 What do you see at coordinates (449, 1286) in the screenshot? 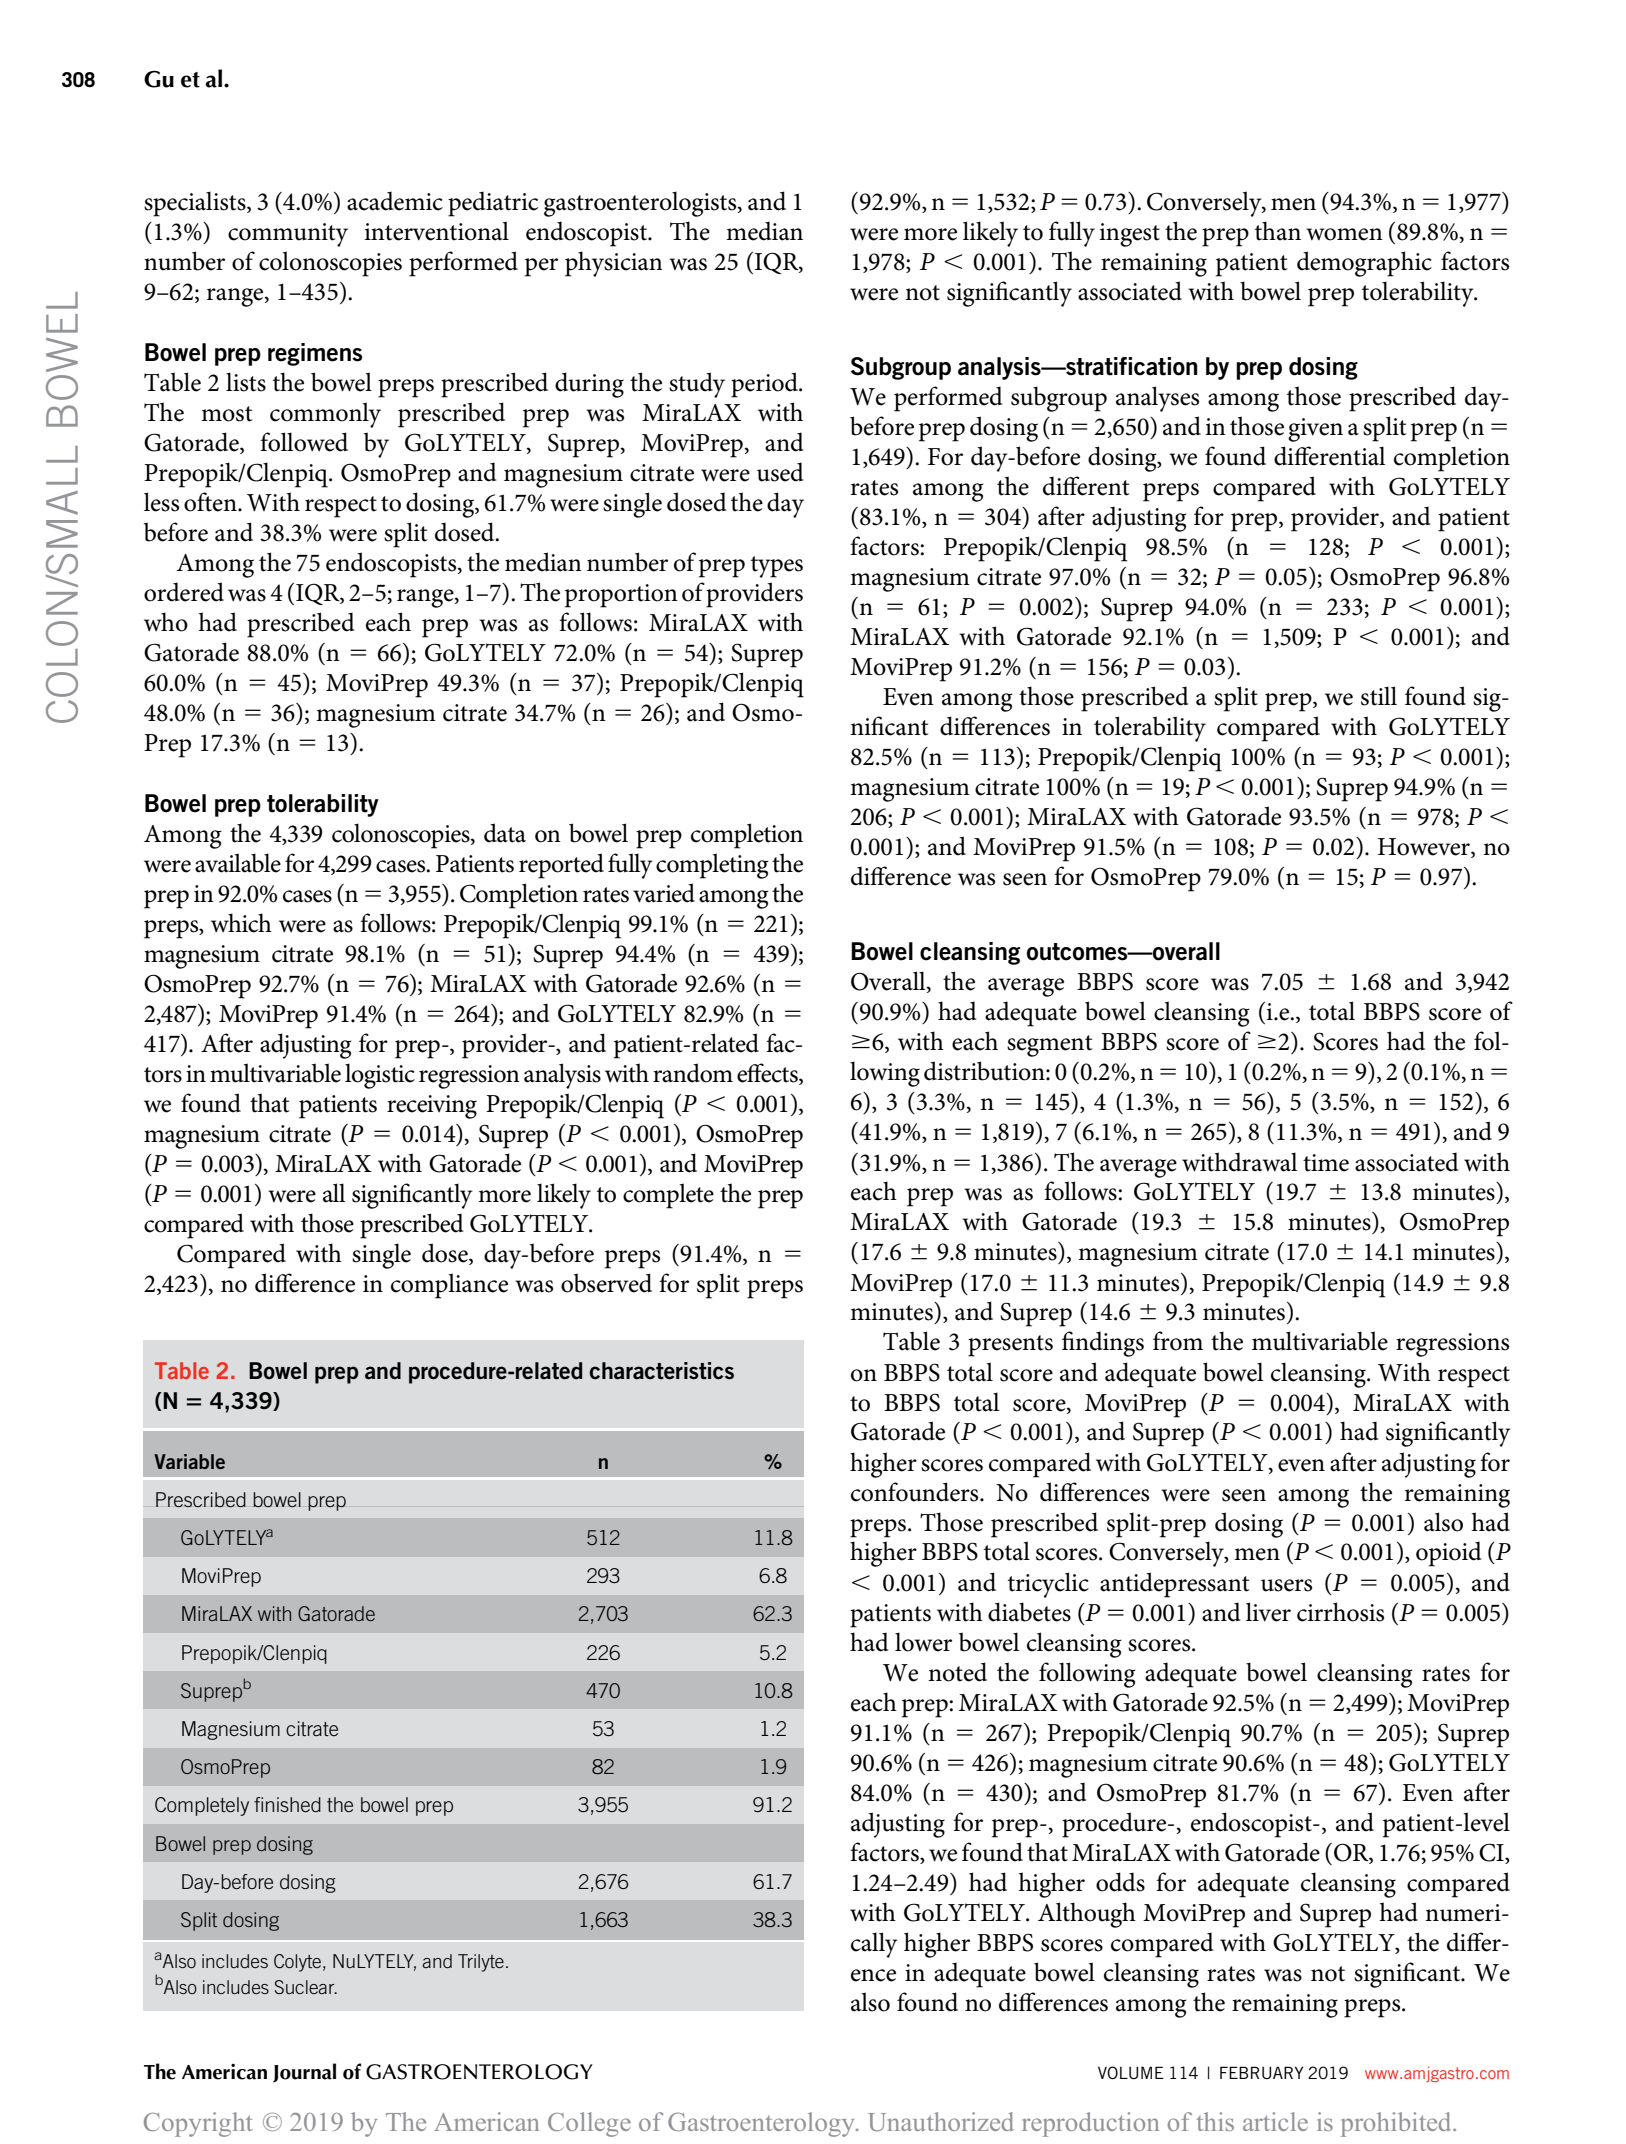
I see `compliance` at bounding box center [449, 1286].
